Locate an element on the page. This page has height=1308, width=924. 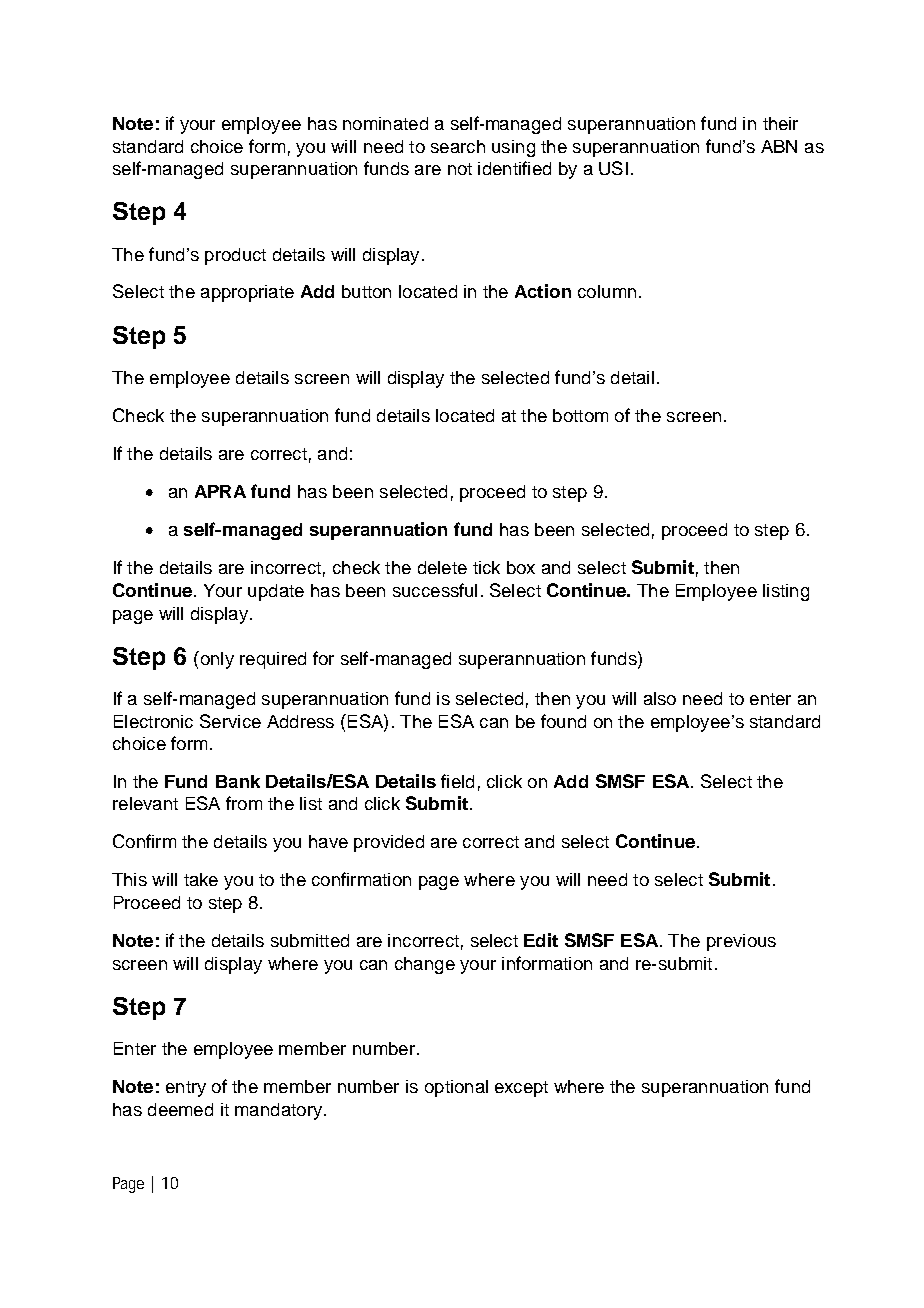
search is located at coordinates (458, 146).
